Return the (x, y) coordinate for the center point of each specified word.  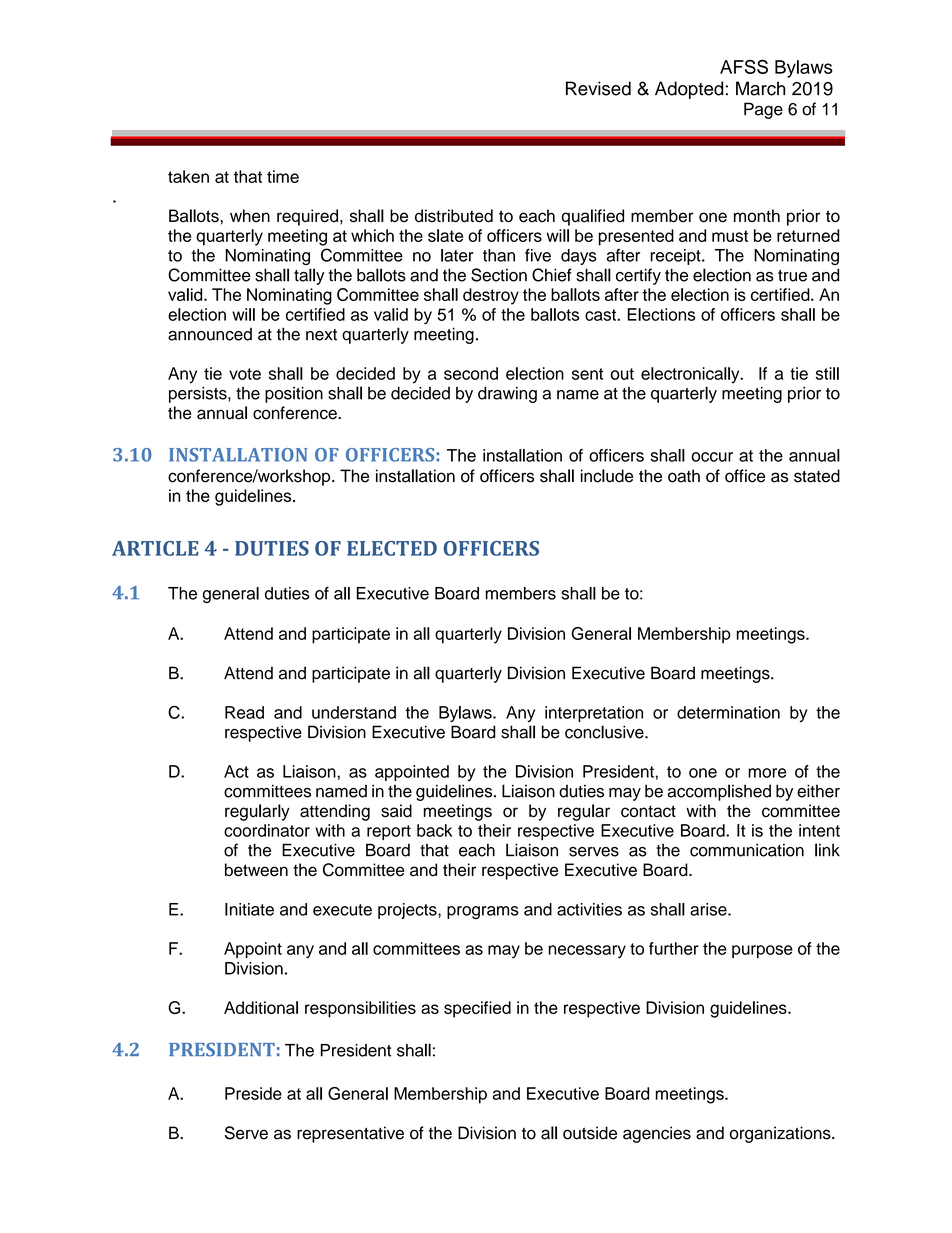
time (283, 176)
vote (245, 374)
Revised (598, 88)
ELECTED (392, 548)
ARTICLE (155, 548)
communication (747, 850)
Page (763, 110)
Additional (261, 1007)
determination (728, 712)
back (434, 830)
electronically (691, 375)
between (256, 870)
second (471, 373)
